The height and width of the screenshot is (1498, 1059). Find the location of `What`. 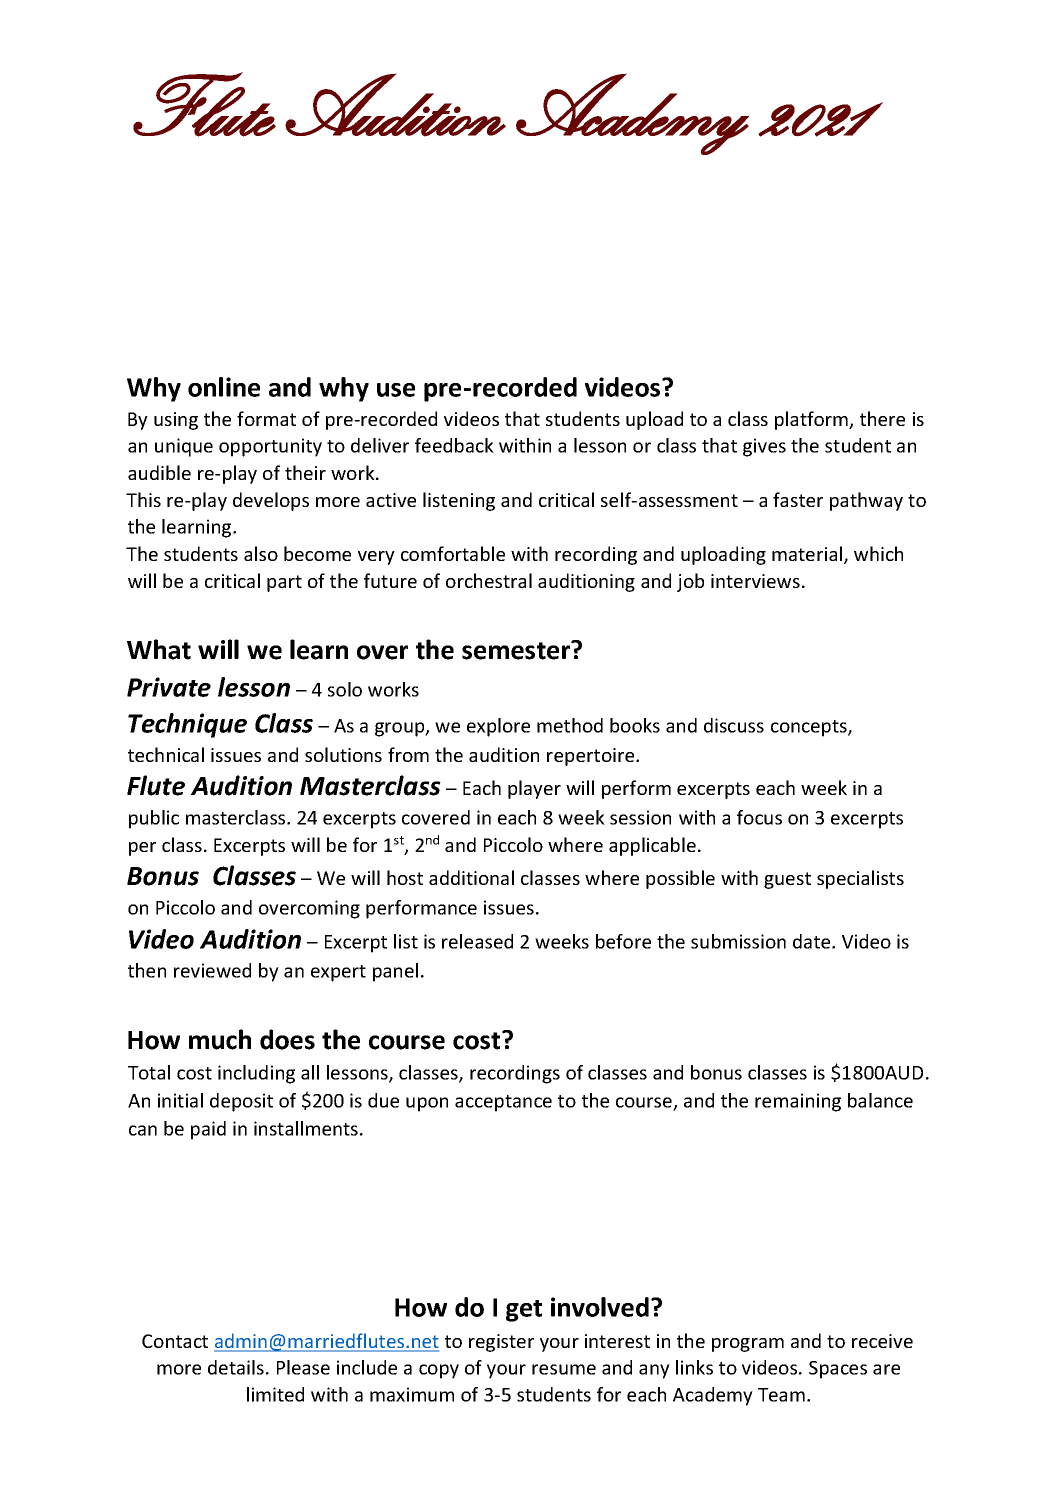

What is located at coordinates (159, 649).
